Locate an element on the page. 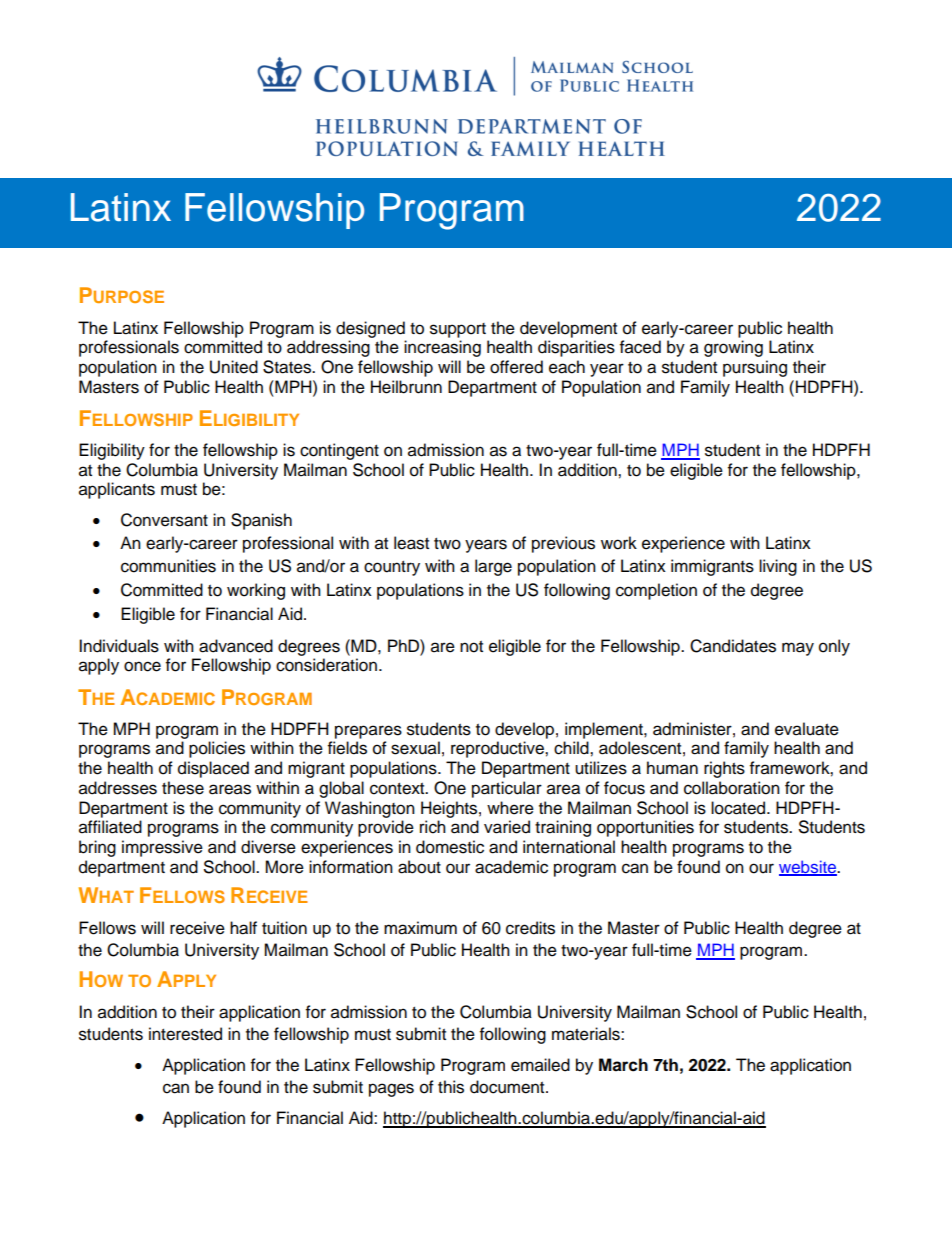 The image size is (952, 1233). interested is located at coordinates (185, 1034).
